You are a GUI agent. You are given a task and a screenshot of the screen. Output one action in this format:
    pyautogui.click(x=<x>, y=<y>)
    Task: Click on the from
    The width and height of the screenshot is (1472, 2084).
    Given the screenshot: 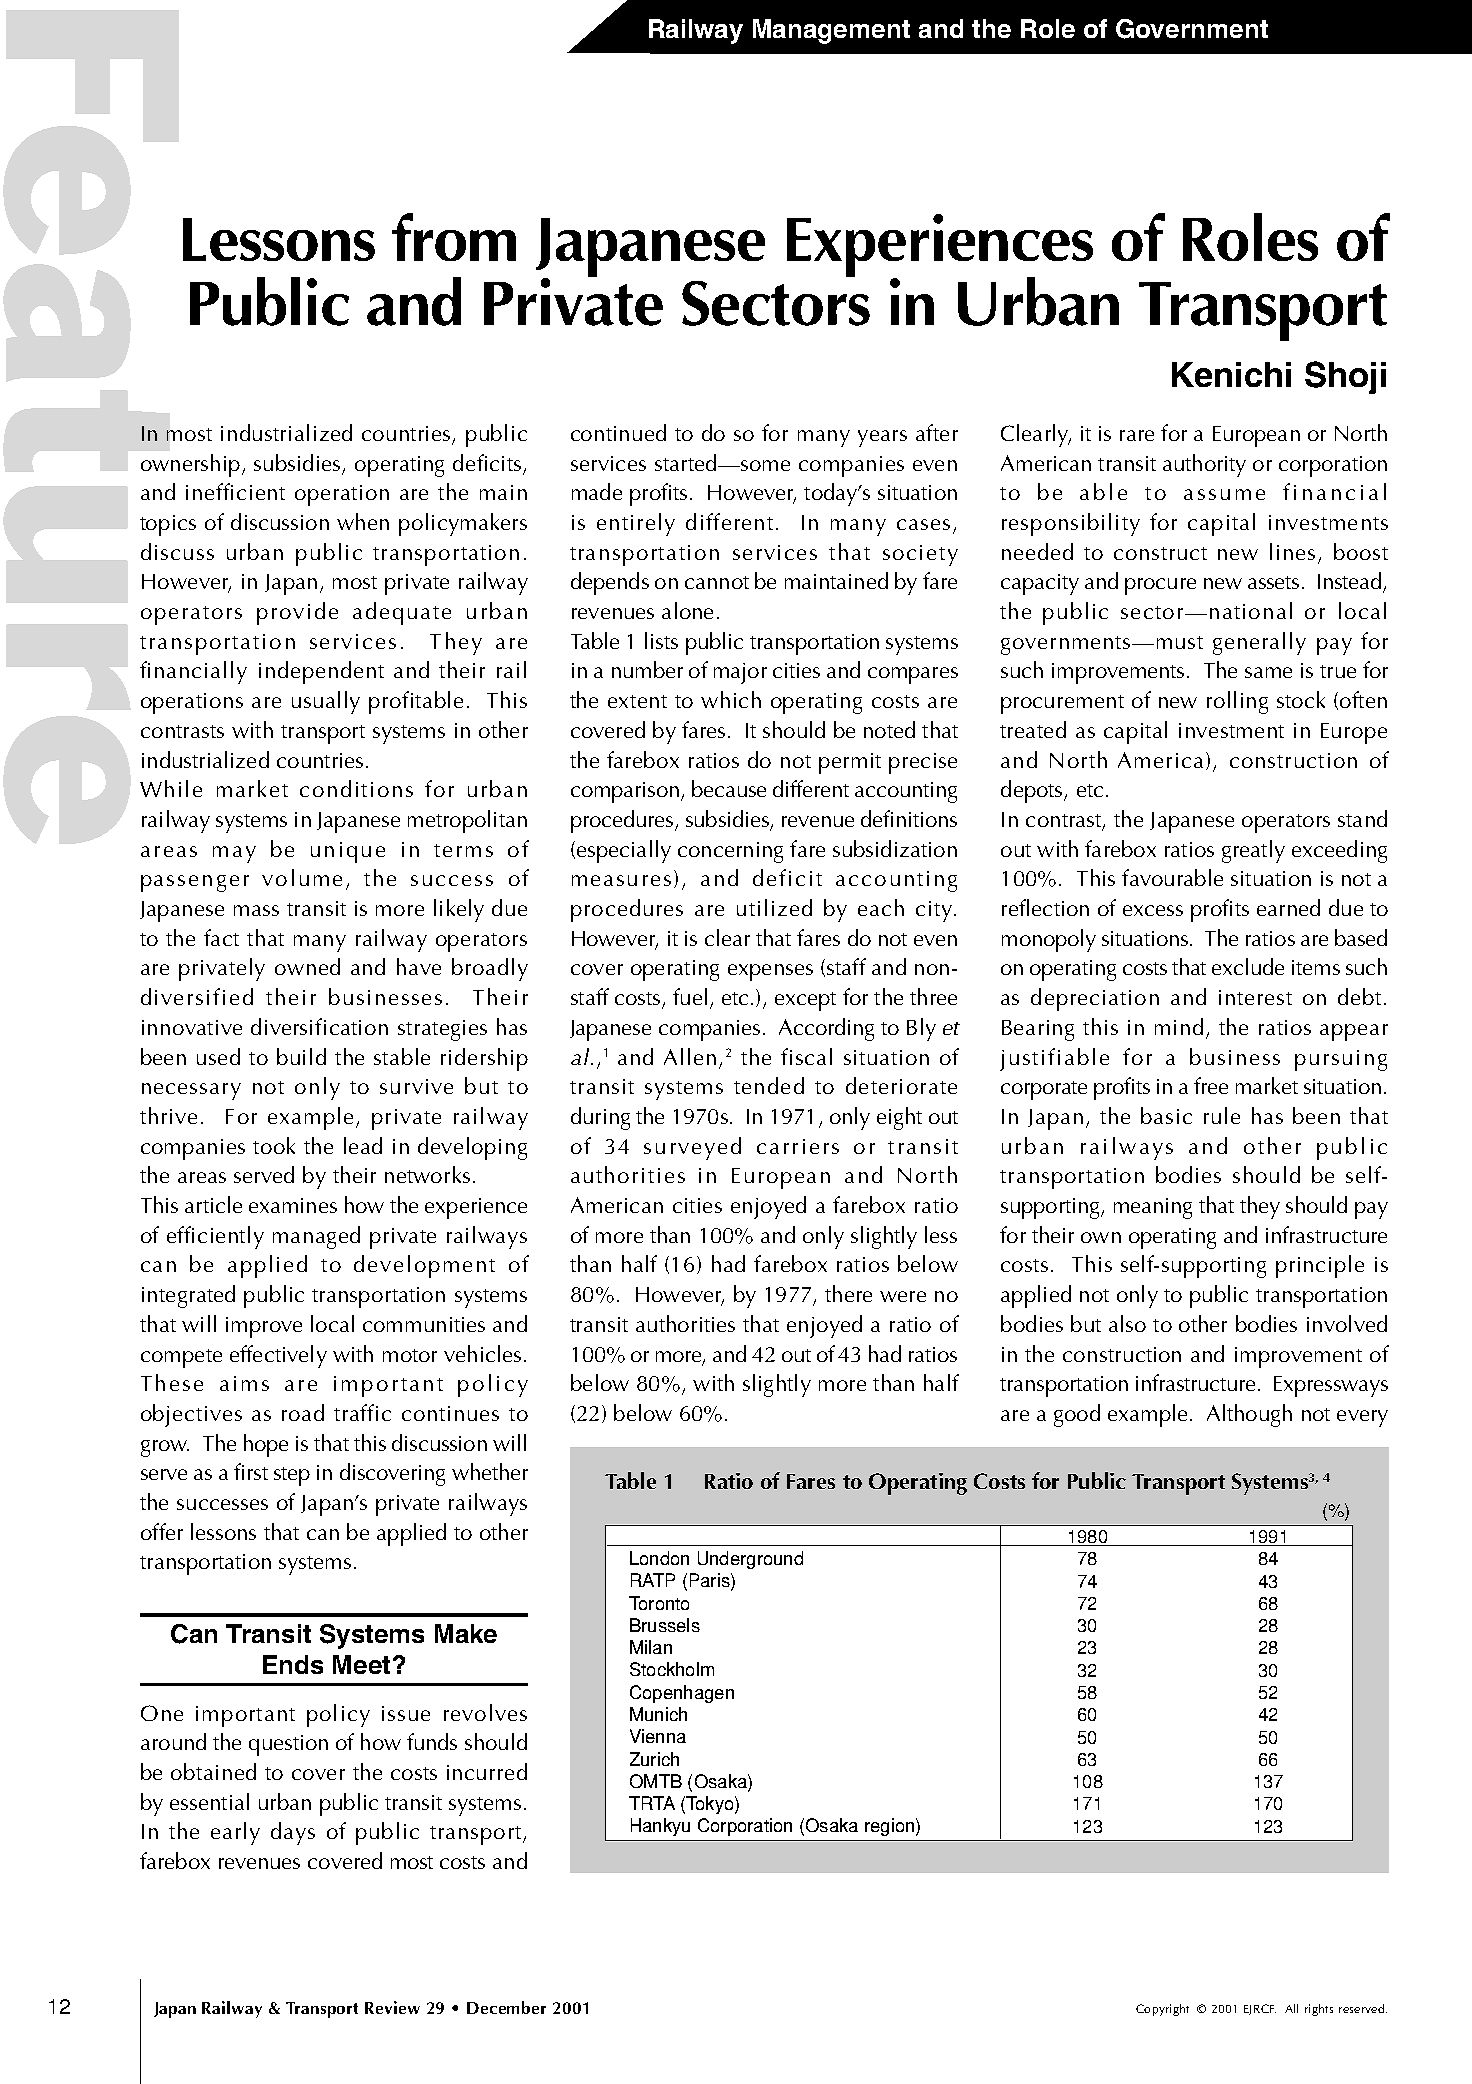 What is the action you would take?
    pyautogui.click(x=454, y=237)
